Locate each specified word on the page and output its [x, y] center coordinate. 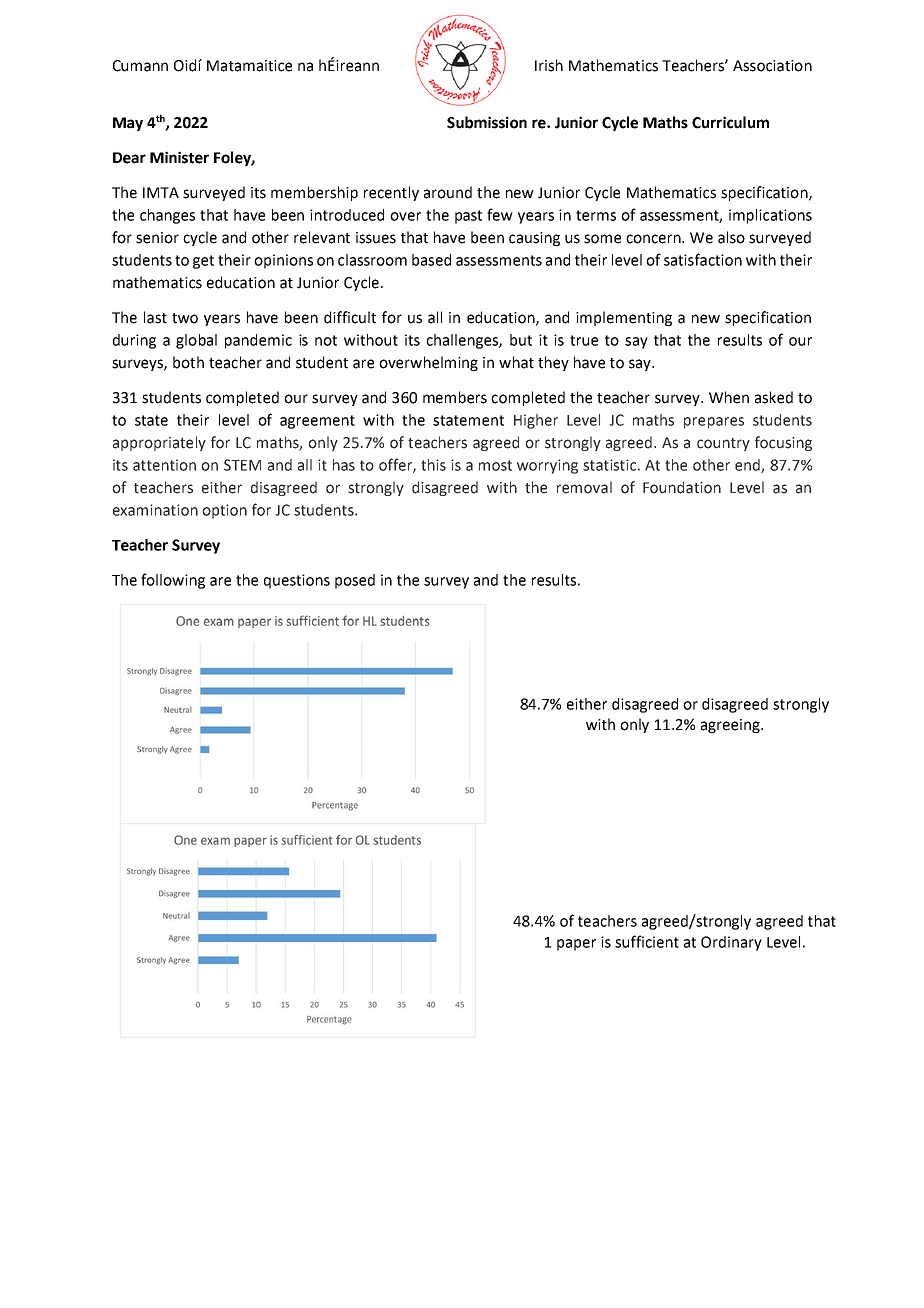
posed [355, 581]
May [128, 124]
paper [576, 945]
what [516, 362]
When [729, 397]
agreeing [731, 726]
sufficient [647, 941]
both [188, 362]
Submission [487, 122]
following [173, 581]
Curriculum [730, 122]
